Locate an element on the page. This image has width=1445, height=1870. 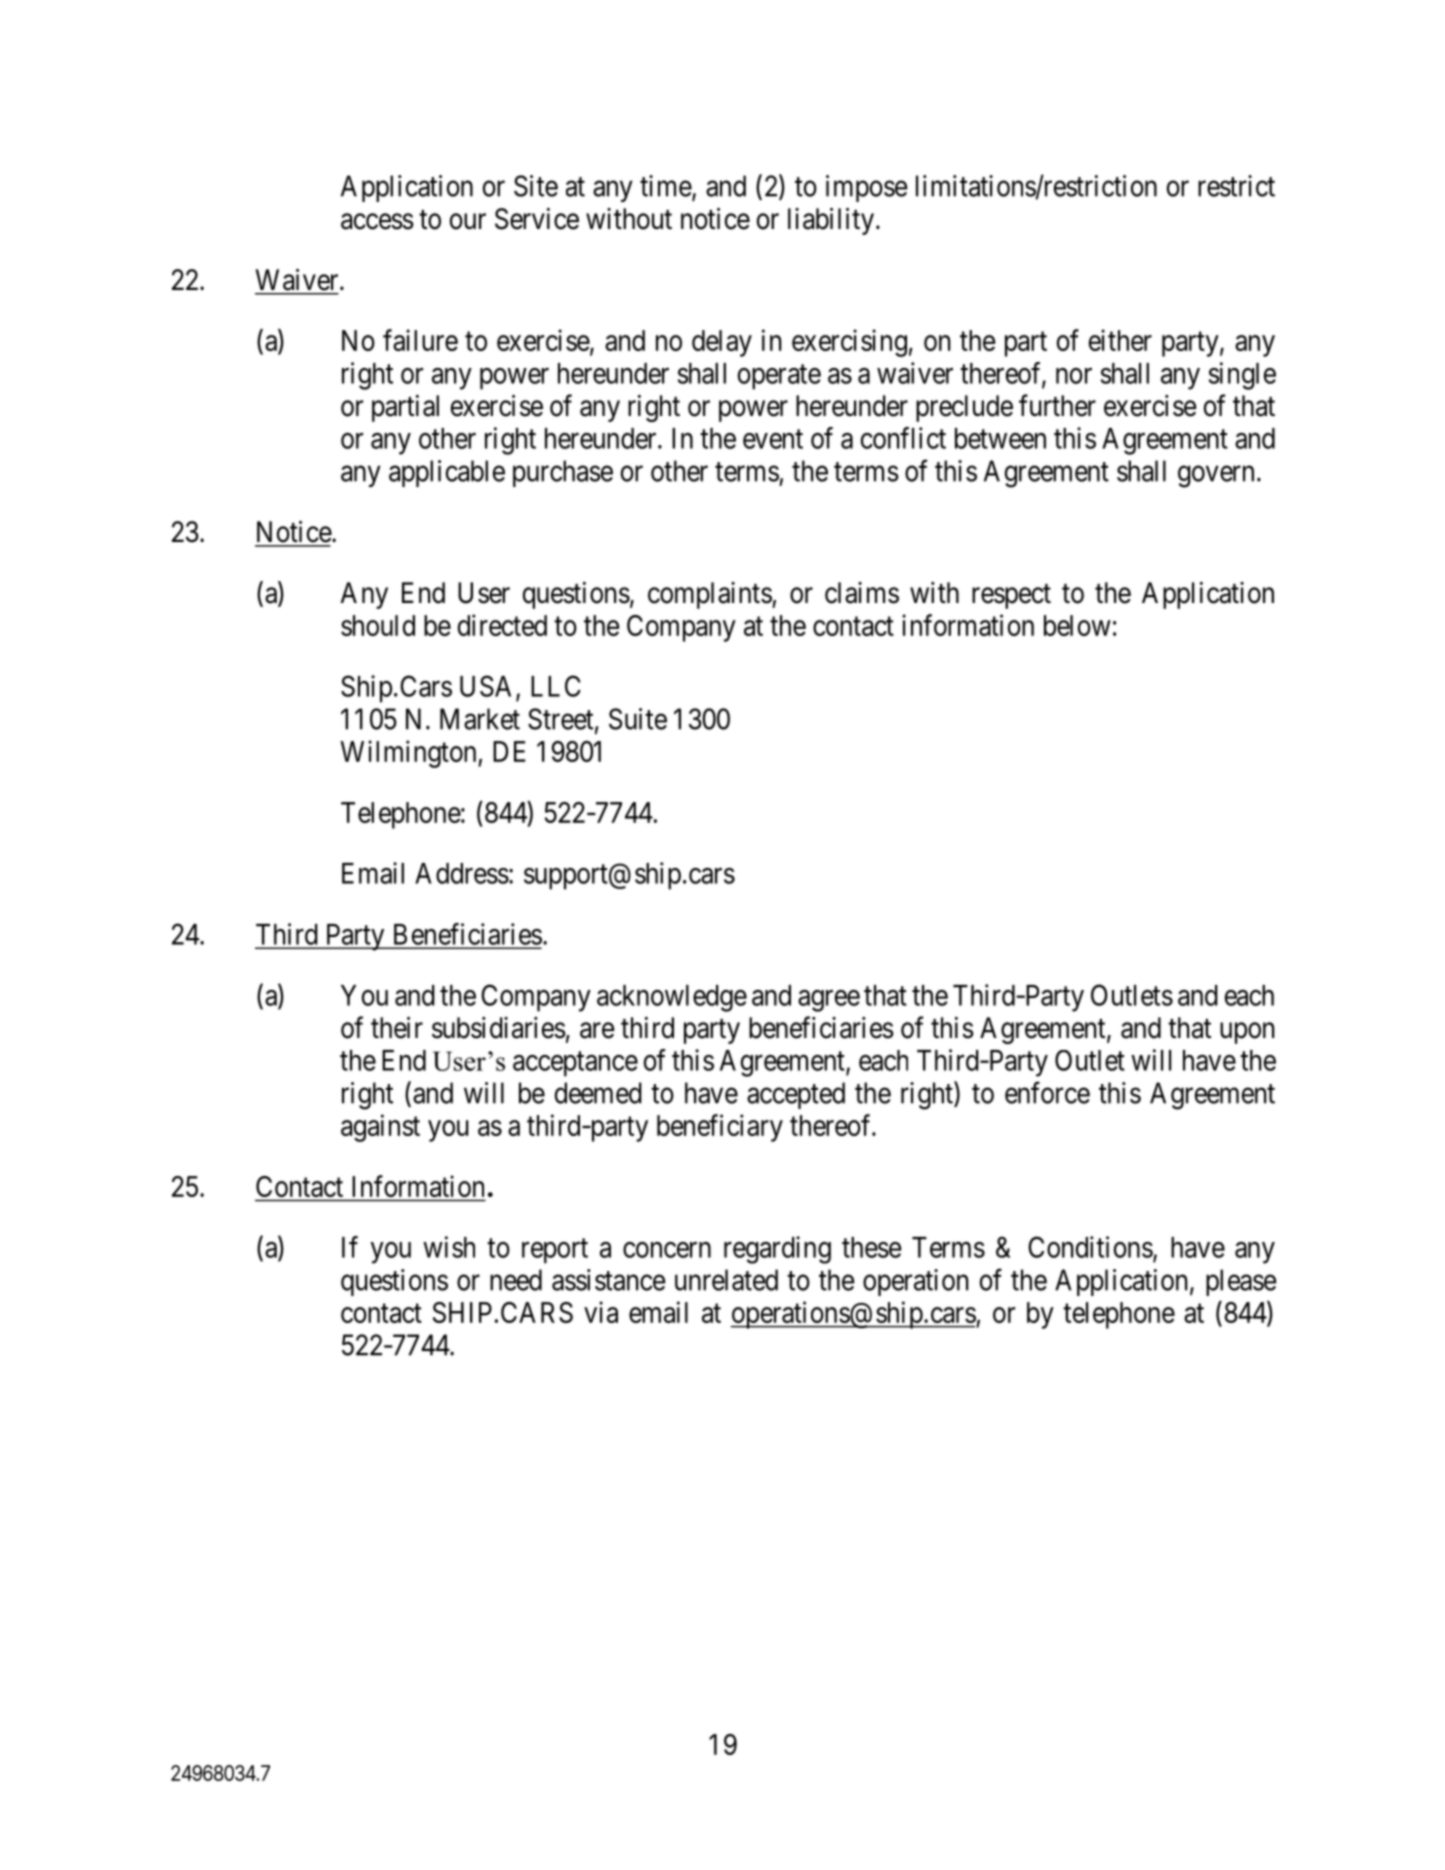
Suite is located at coordinates (638, 719).
